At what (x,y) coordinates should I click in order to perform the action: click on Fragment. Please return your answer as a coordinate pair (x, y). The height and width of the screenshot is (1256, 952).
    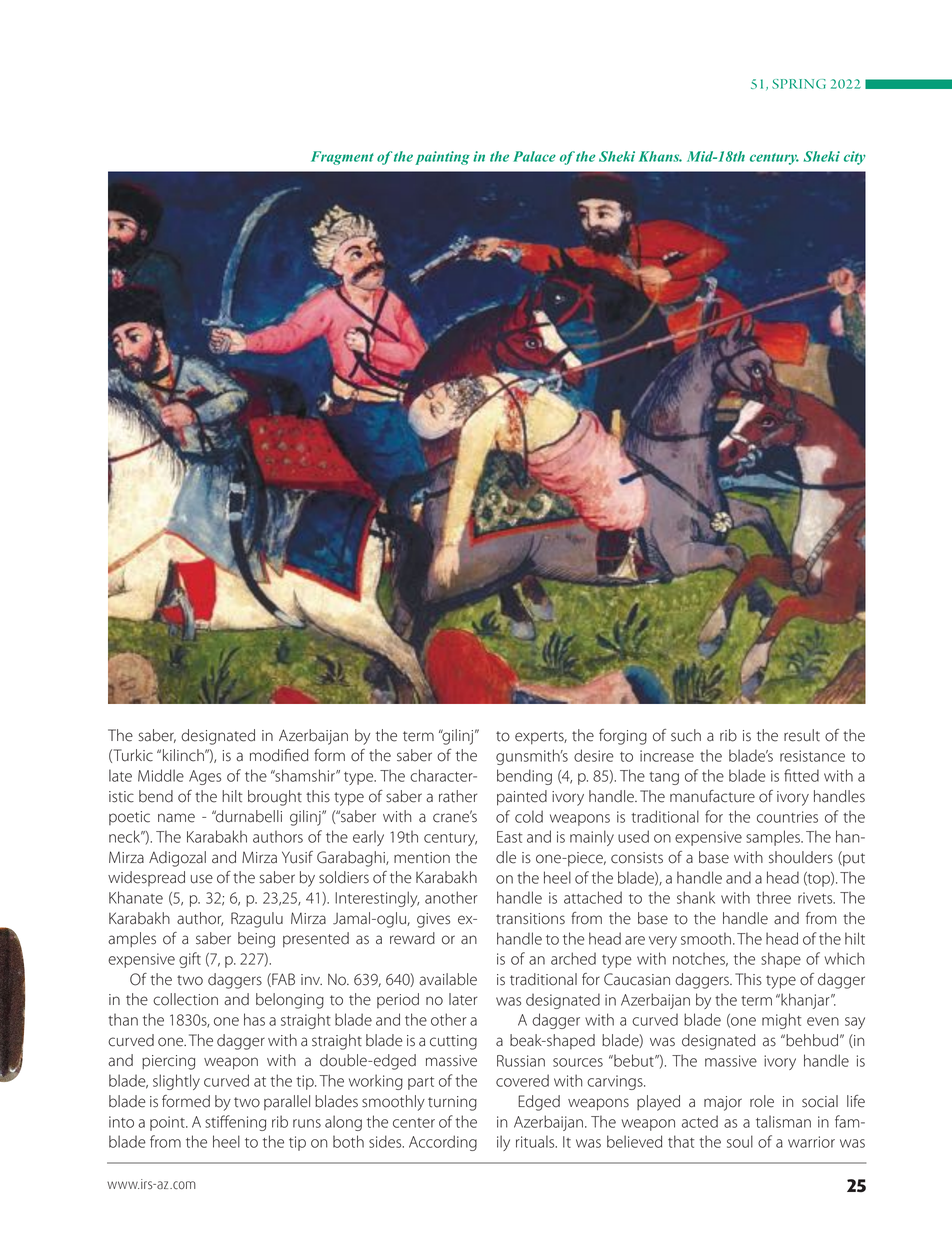
    Looking at the image, I should click on (342, 158).
